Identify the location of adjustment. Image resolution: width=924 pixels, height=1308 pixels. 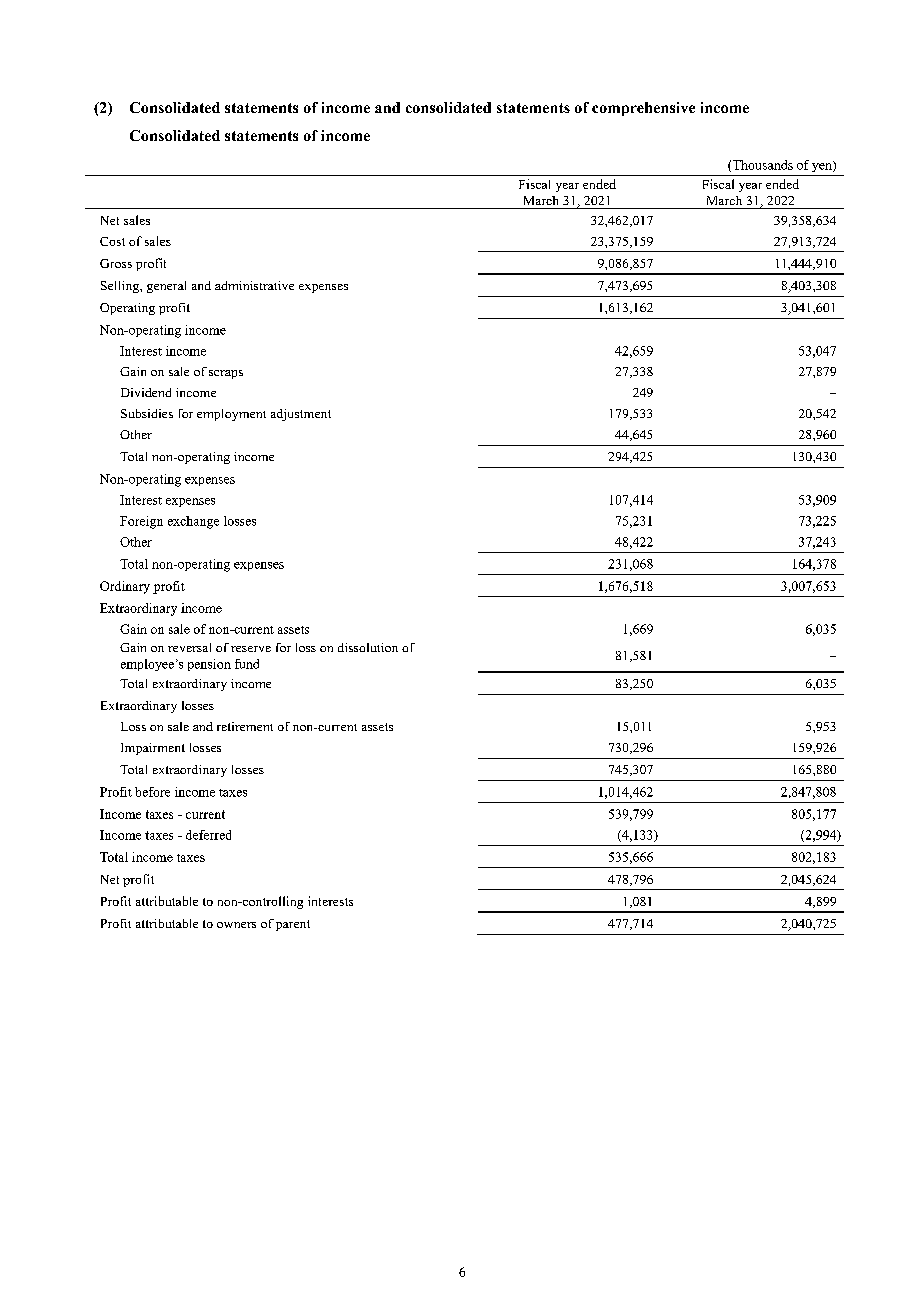
(301, 415).
